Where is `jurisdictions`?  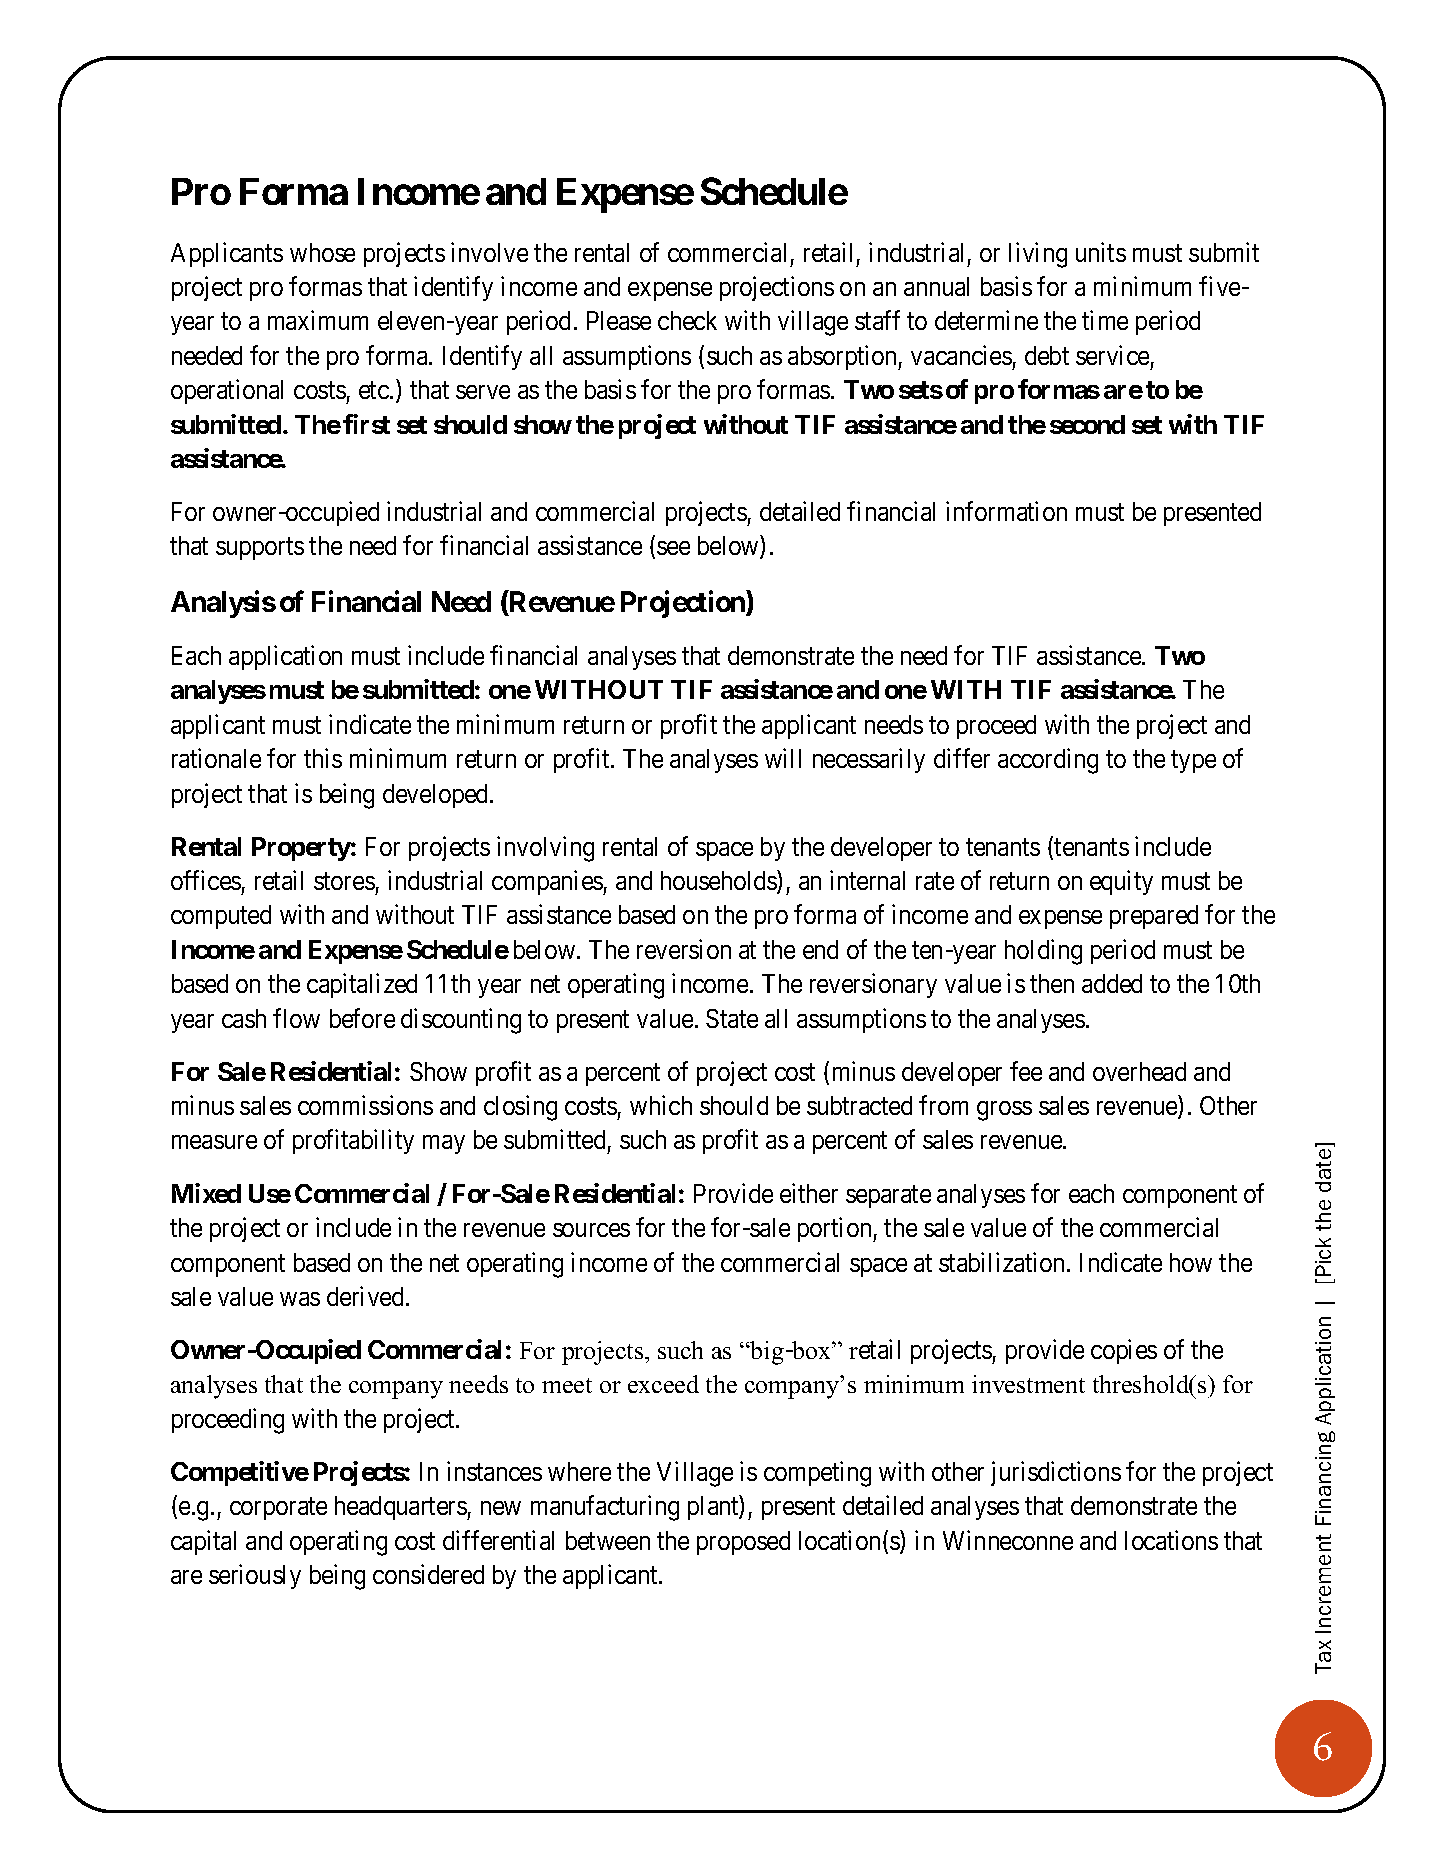
jurisdictions is located at coordinates (1056, 1473).
